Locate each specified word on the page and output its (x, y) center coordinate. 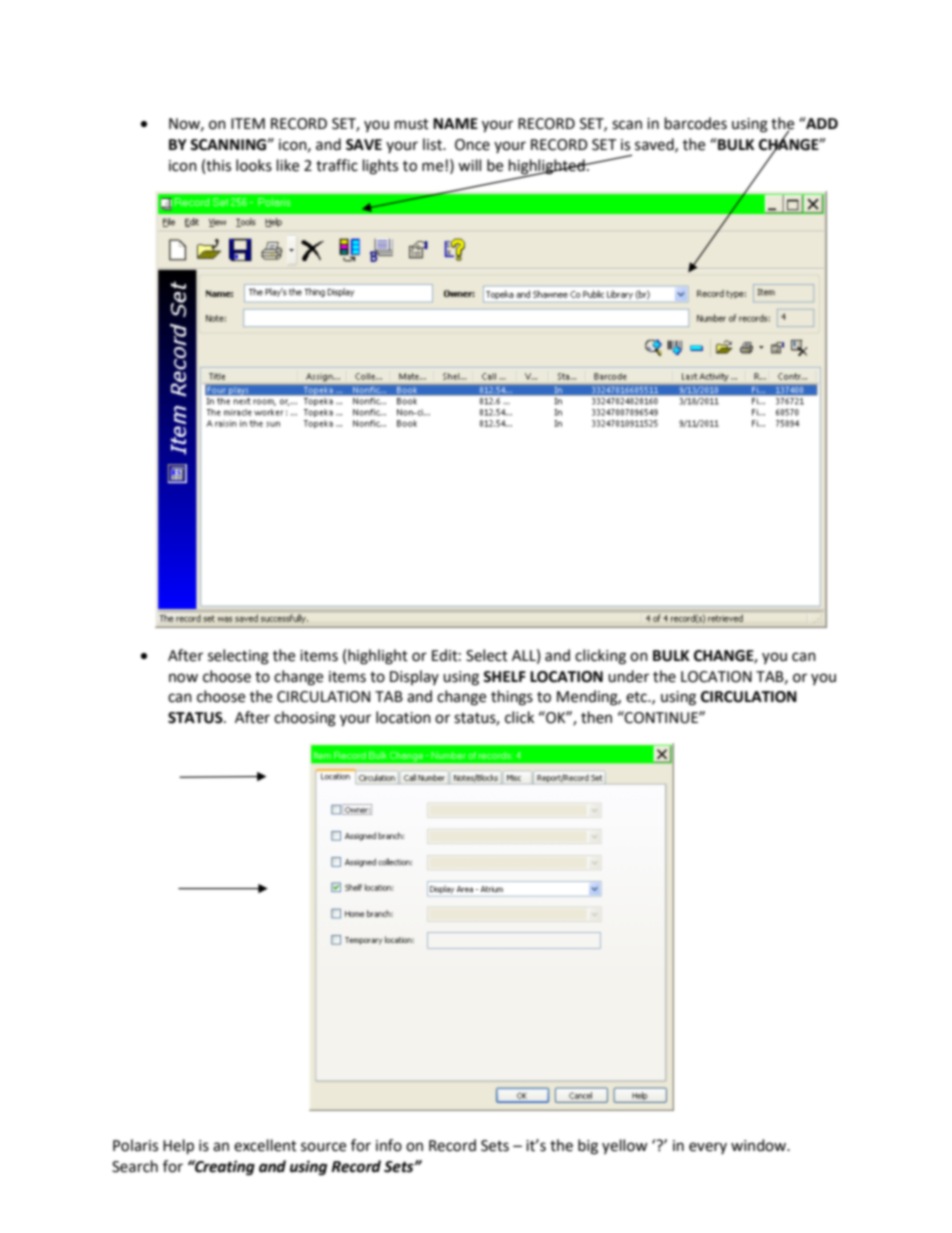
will (469, 165)
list (433, 144)
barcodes (696, 123)
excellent (265, 1145)
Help (178, 1147)
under (628, 676)
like (288, 165)
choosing (305, 719)
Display (414, 677)
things (512, 698)
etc (637, 697)
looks (254, 165)
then (596, 717)
